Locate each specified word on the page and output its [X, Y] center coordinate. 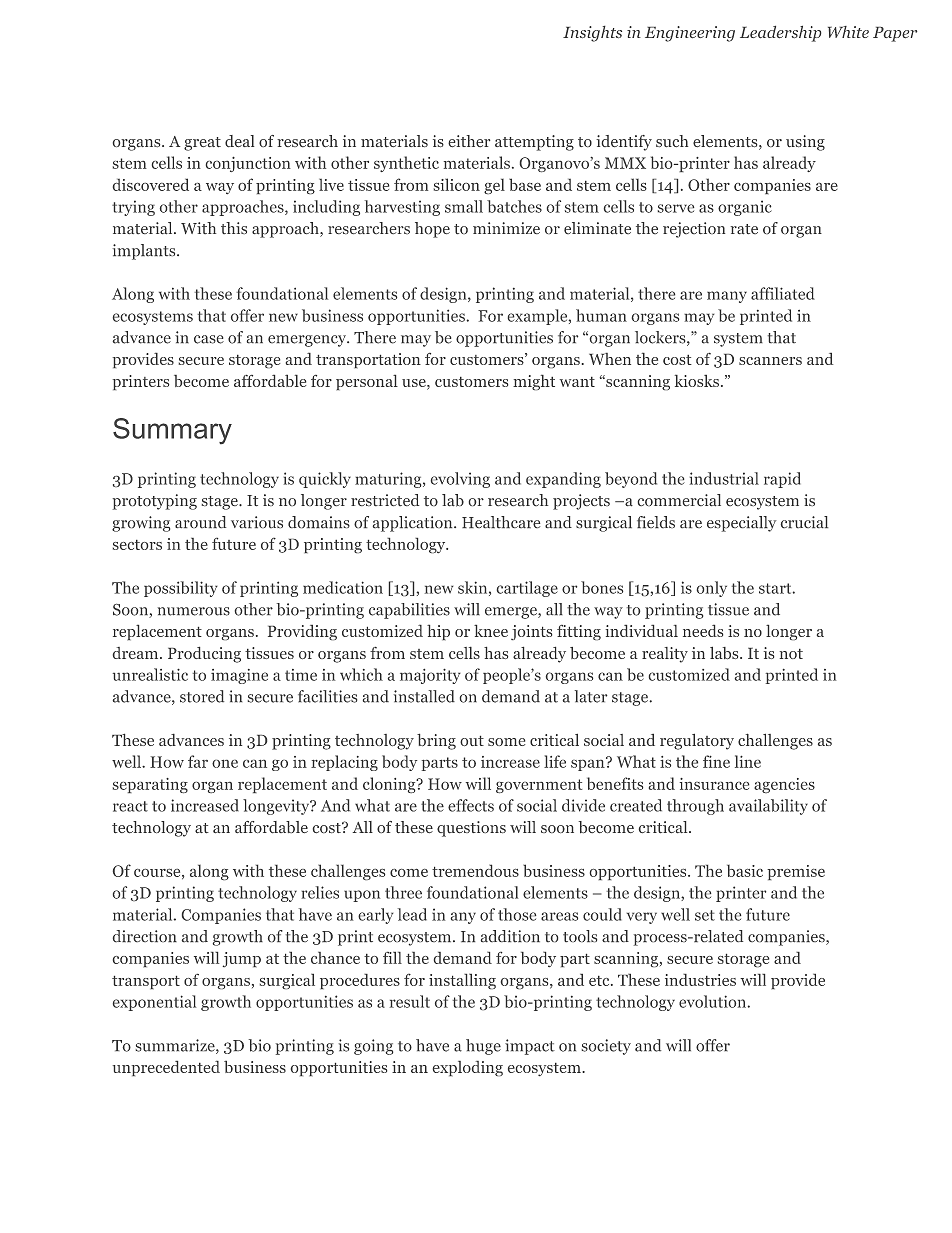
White [848, 32]
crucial [804, 522]
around [200, 522]
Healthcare [501, 522]
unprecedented [166, 1068]
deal [239, 141]
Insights [592, 34]
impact [530, 1047]
